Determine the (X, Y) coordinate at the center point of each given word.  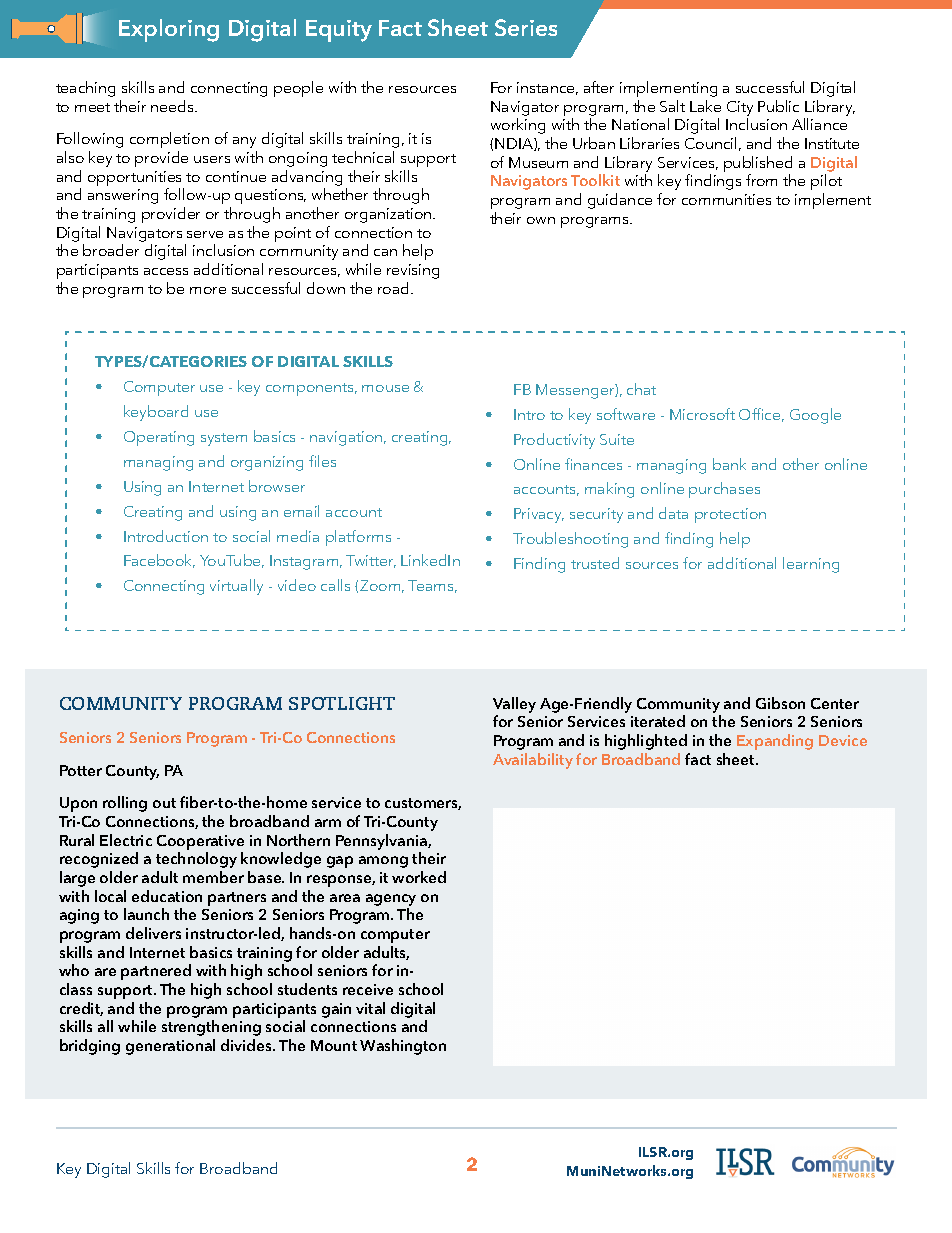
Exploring (169, 30)
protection (730, 515)
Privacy (539, 515)
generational (170, 1047)
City (740, 108)
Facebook (159, 561)
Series (526, 27)
